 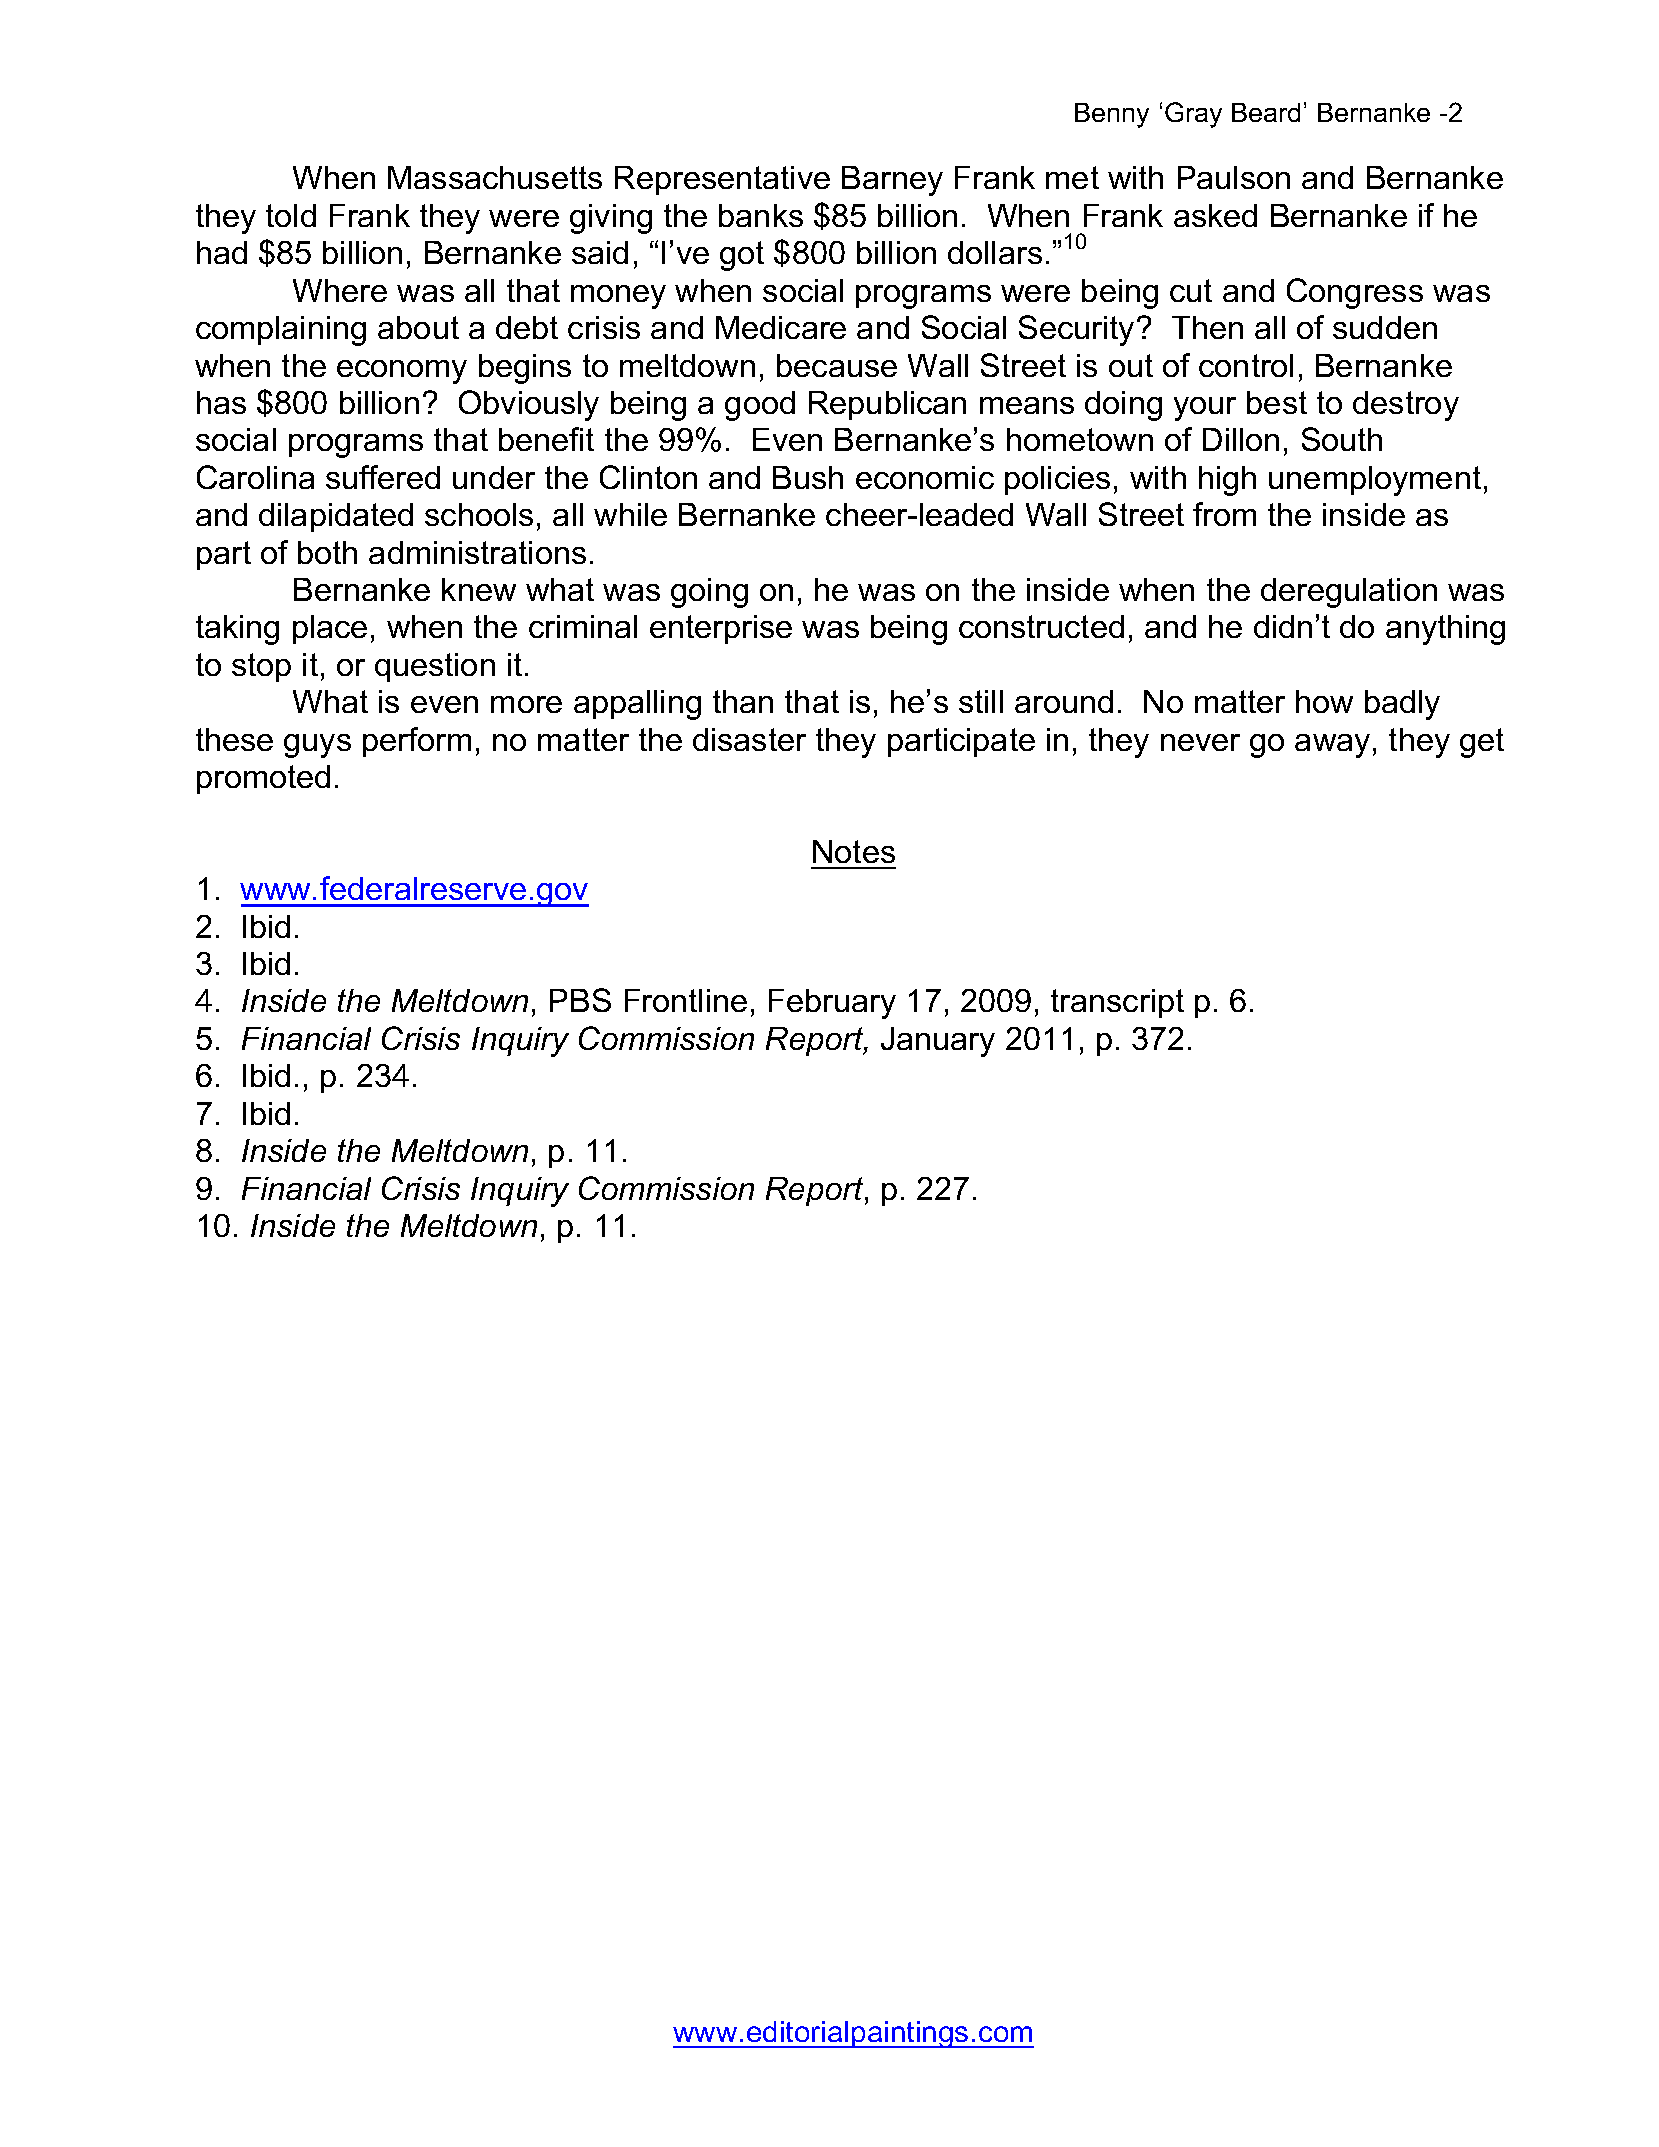 I want to click on Beard, so click(x=1266, y=112).
